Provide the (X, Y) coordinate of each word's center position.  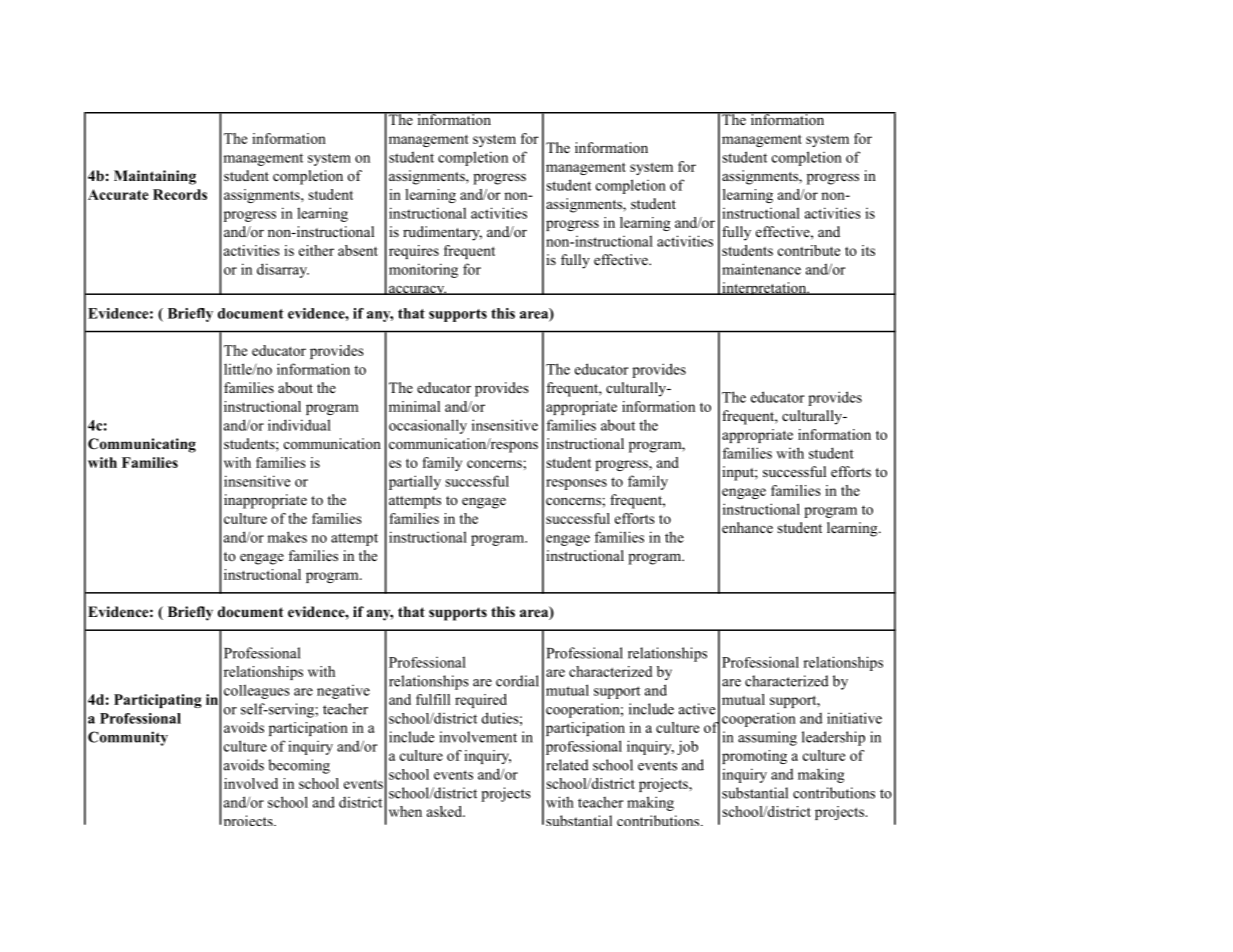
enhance (747, 527)
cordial (517, 681)
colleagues (257, 691)
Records (180, 194)
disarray (283, 270)
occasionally (428, 426)
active (697, 709)
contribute (809, 250)
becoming (299, 766)
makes (287, 537)
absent (358, 250)
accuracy (417, 290)
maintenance (761, 269)
